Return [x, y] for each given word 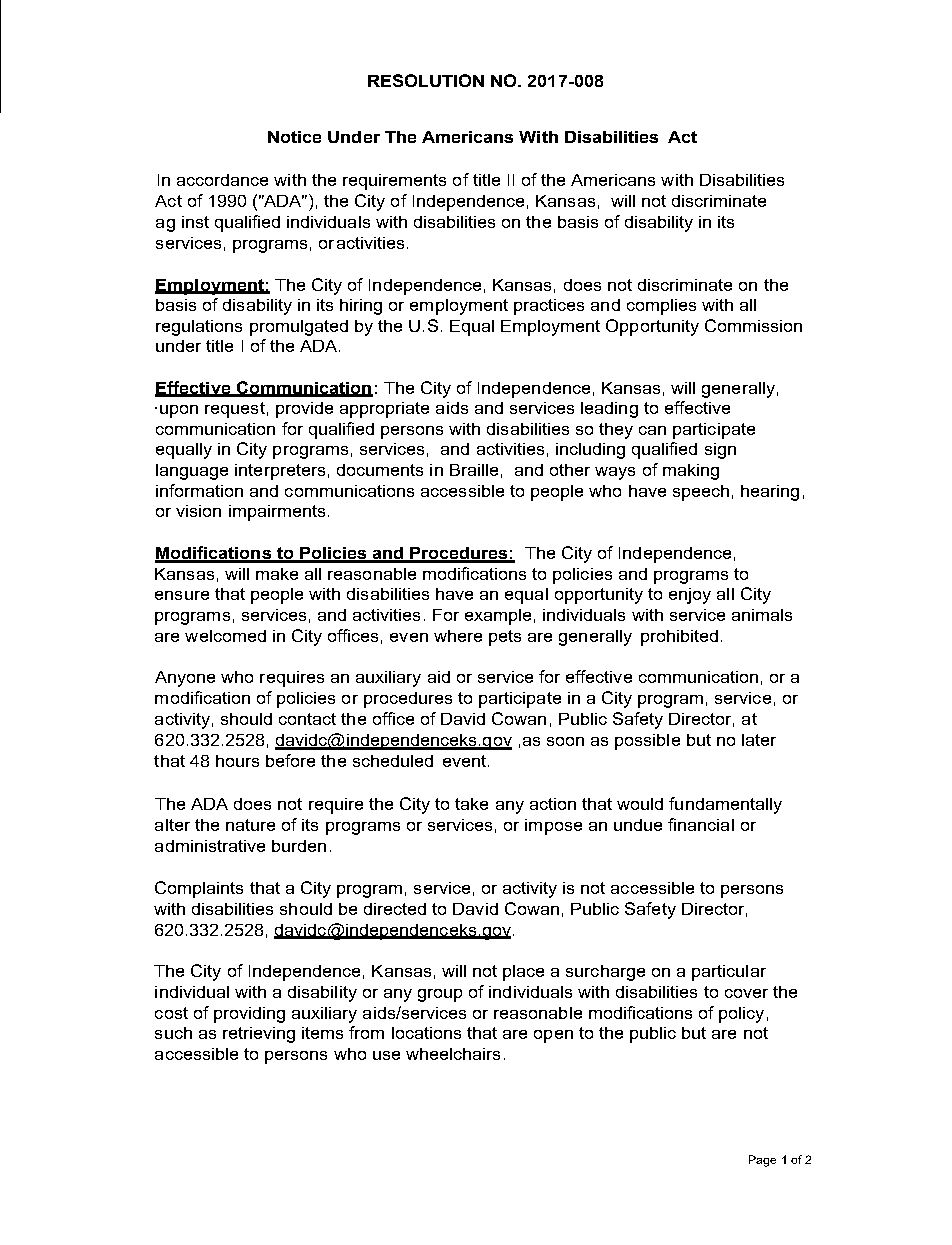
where [458, 636]
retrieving [259, 1035]
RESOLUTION [426, 80]
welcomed [225, 636]
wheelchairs [453, 1054]
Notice [294, 137]
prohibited [679, 638]
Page [762, 1161]
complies [661, 307]
